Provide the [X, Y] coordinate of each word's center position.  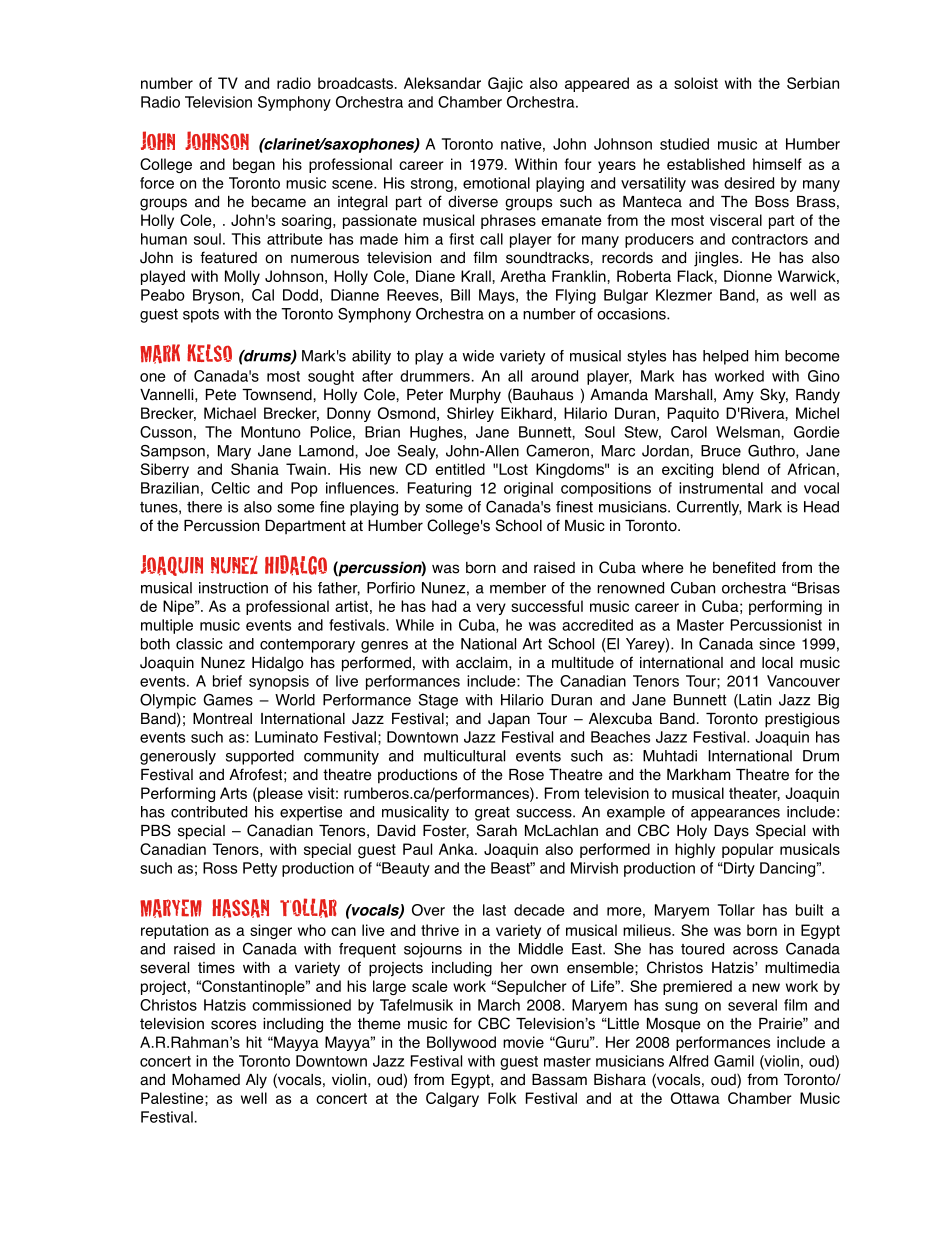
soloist [696, 83]
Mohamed [206, 1079]
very [491, 609]
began [254, 165]
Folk [502, 1098]
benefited [744, 567]
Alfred [688, 1061]
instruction [233, 588]
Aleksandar [442, 83]
